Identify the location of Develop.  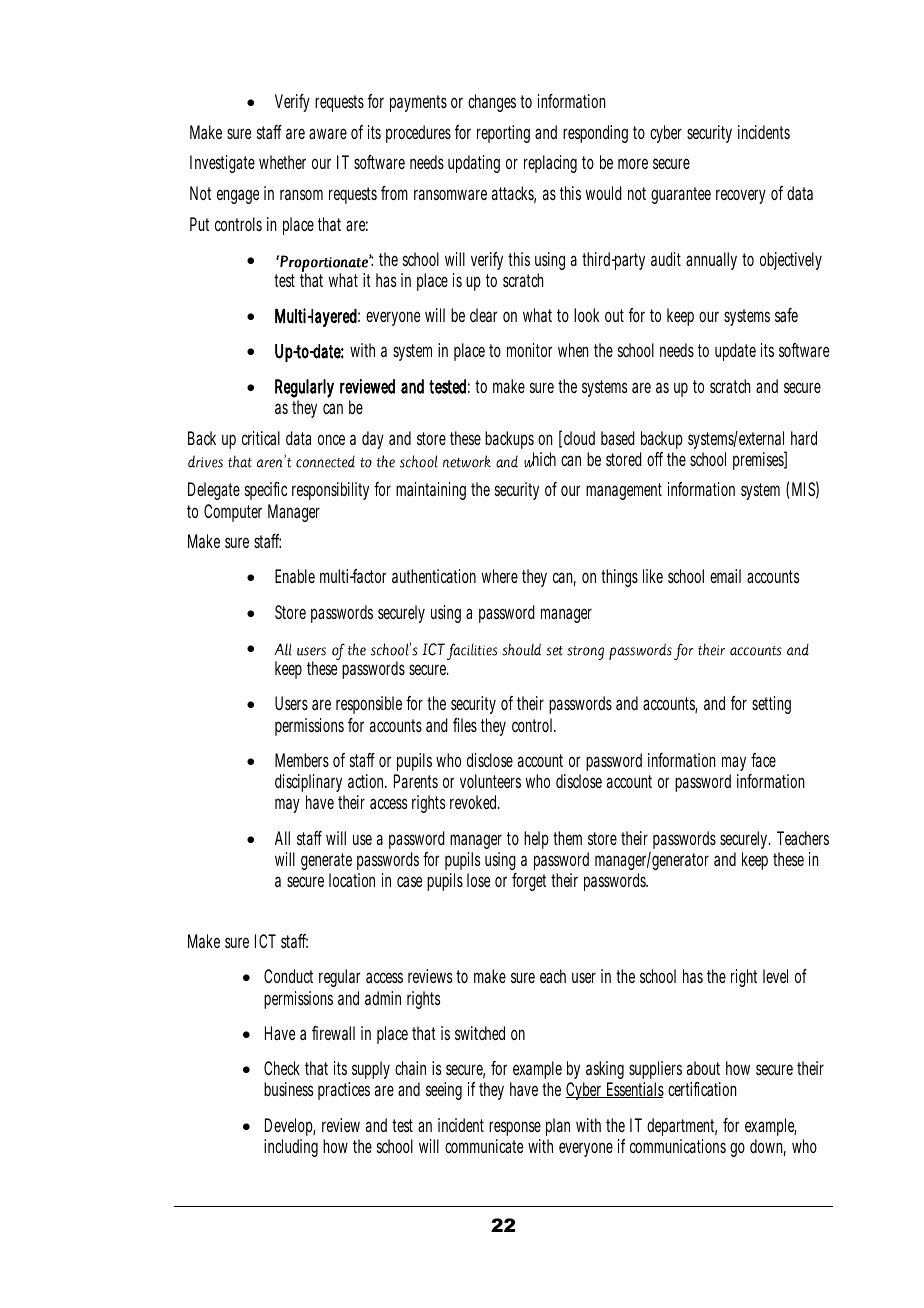
(290, 1127).
